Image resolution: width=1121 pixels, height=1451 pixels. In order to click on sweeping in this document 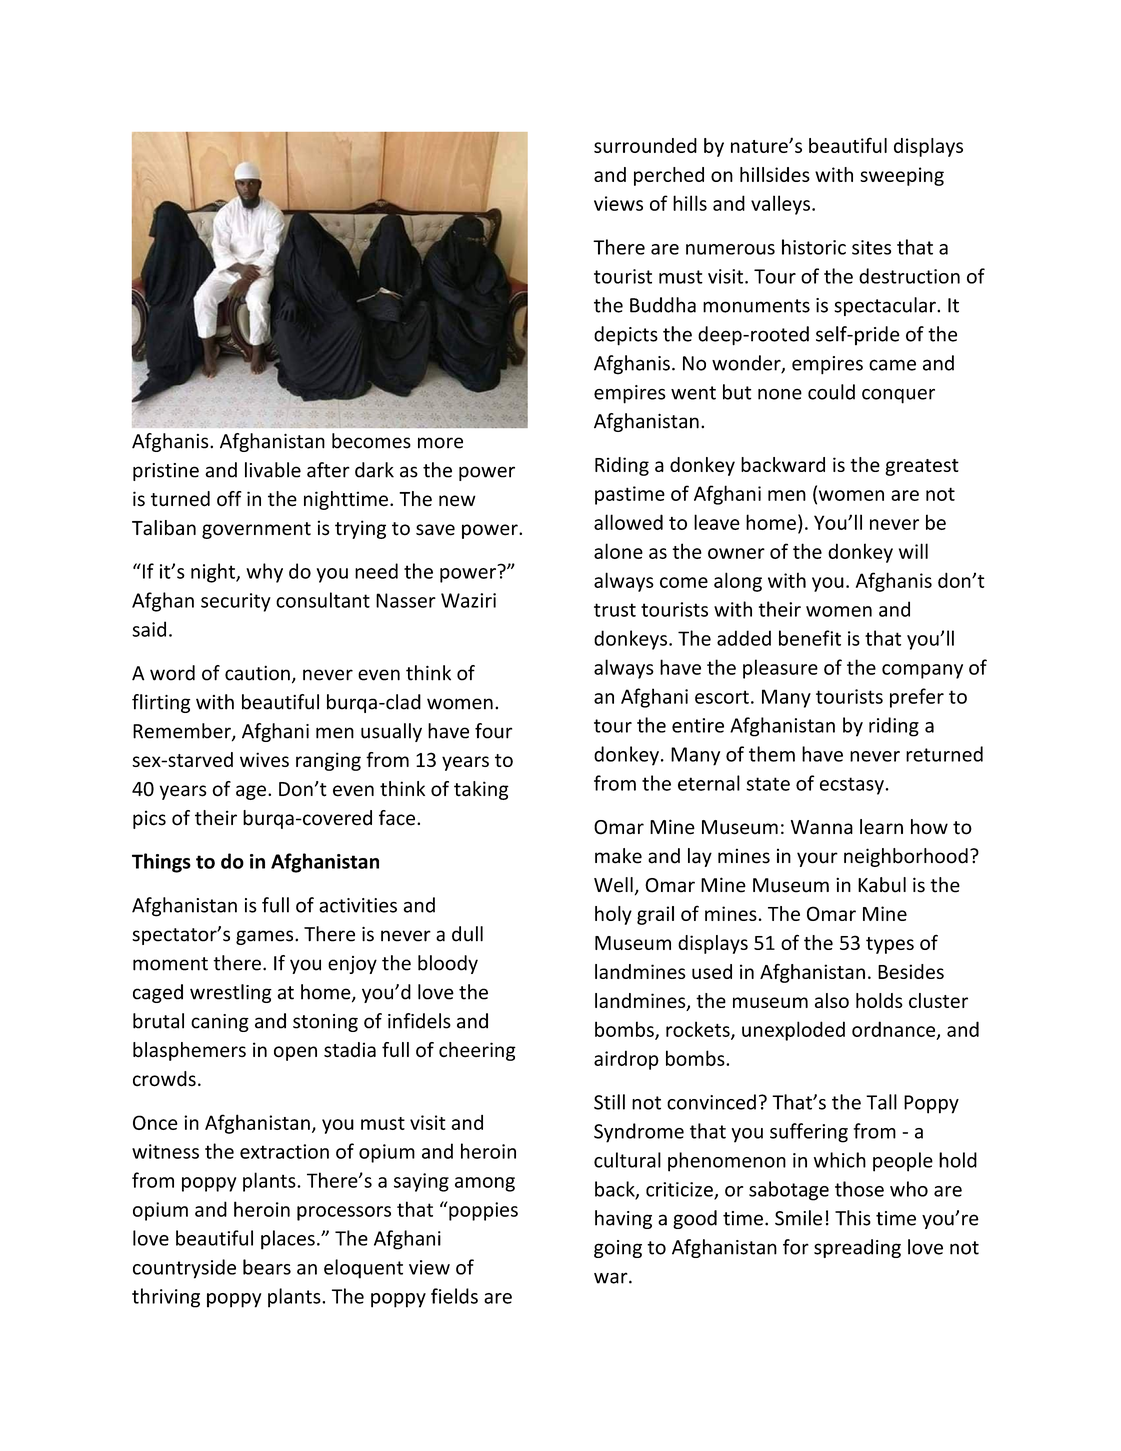, I will do `click(902, 176)`.
